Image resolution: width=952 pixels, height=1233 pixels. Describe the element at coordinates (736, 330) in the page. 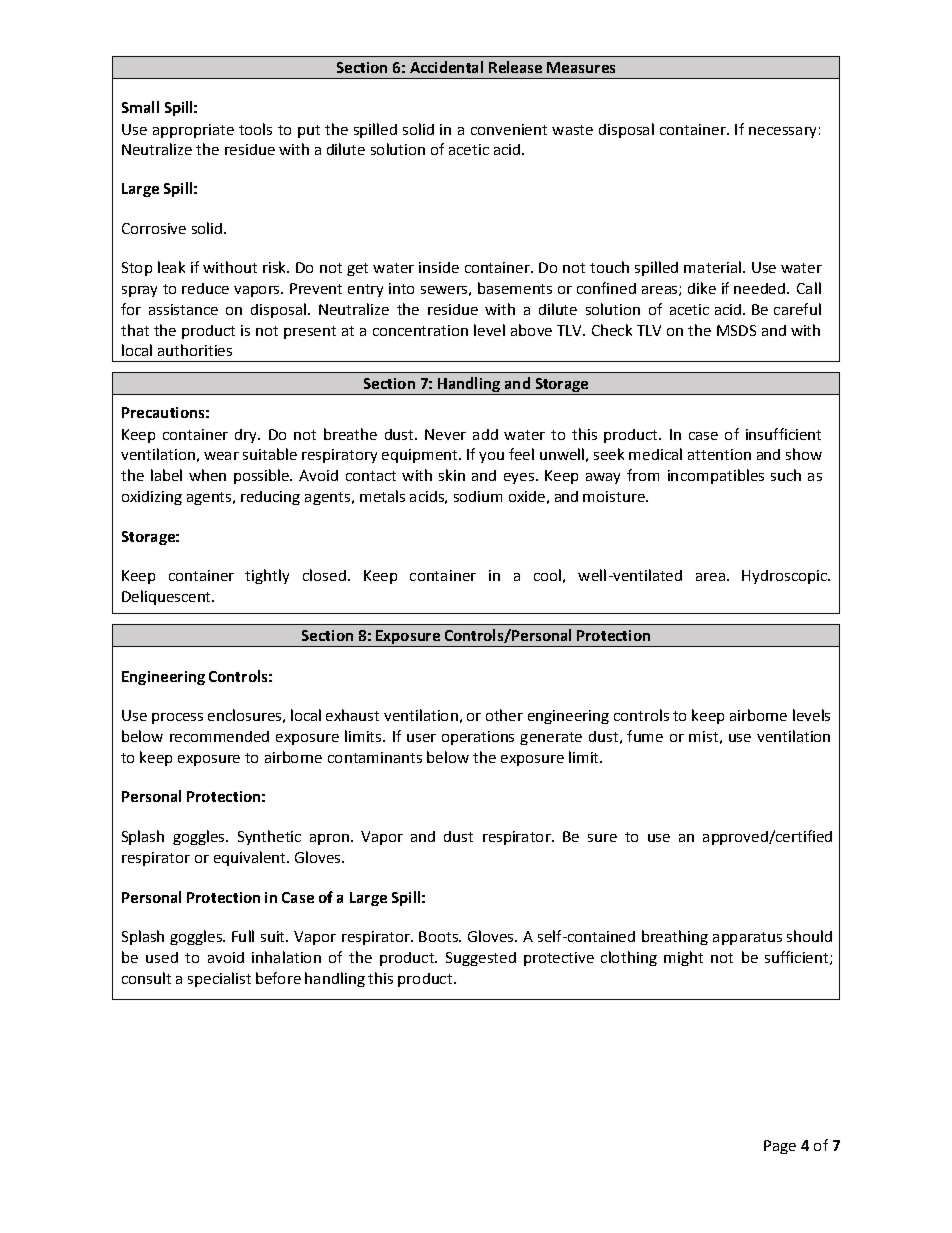

I see `MSDS` at that location.
